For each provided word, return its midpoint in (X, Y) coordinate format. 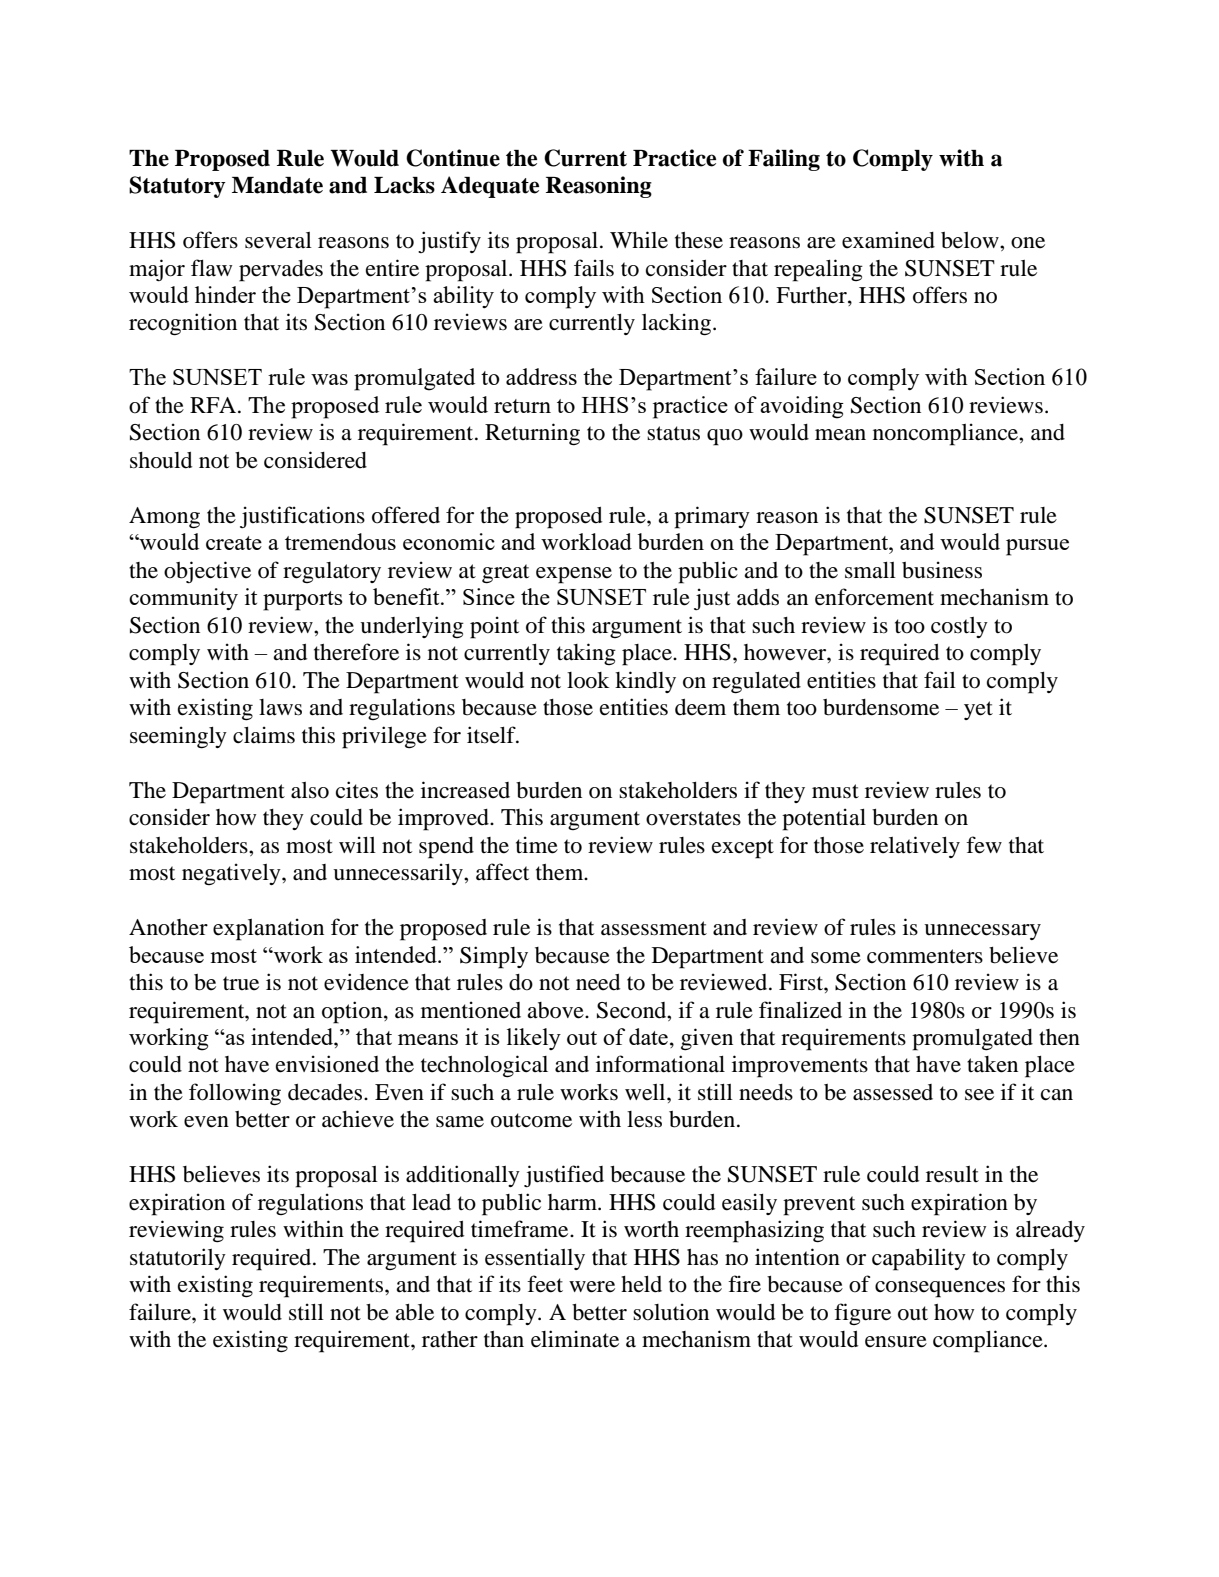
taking (586, 654)
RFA (214, 405)
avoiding (802, 407)
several (278, 240)
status (673, 433)
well (646, 1092)
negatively (232, 874)
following (235, 1094)
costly (959, 627)
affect (502, 872)
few (984, 845)
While (639, 240)
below (971, 240)
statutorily (178, 1259)
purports (303, 601)
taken (992, 1064)
